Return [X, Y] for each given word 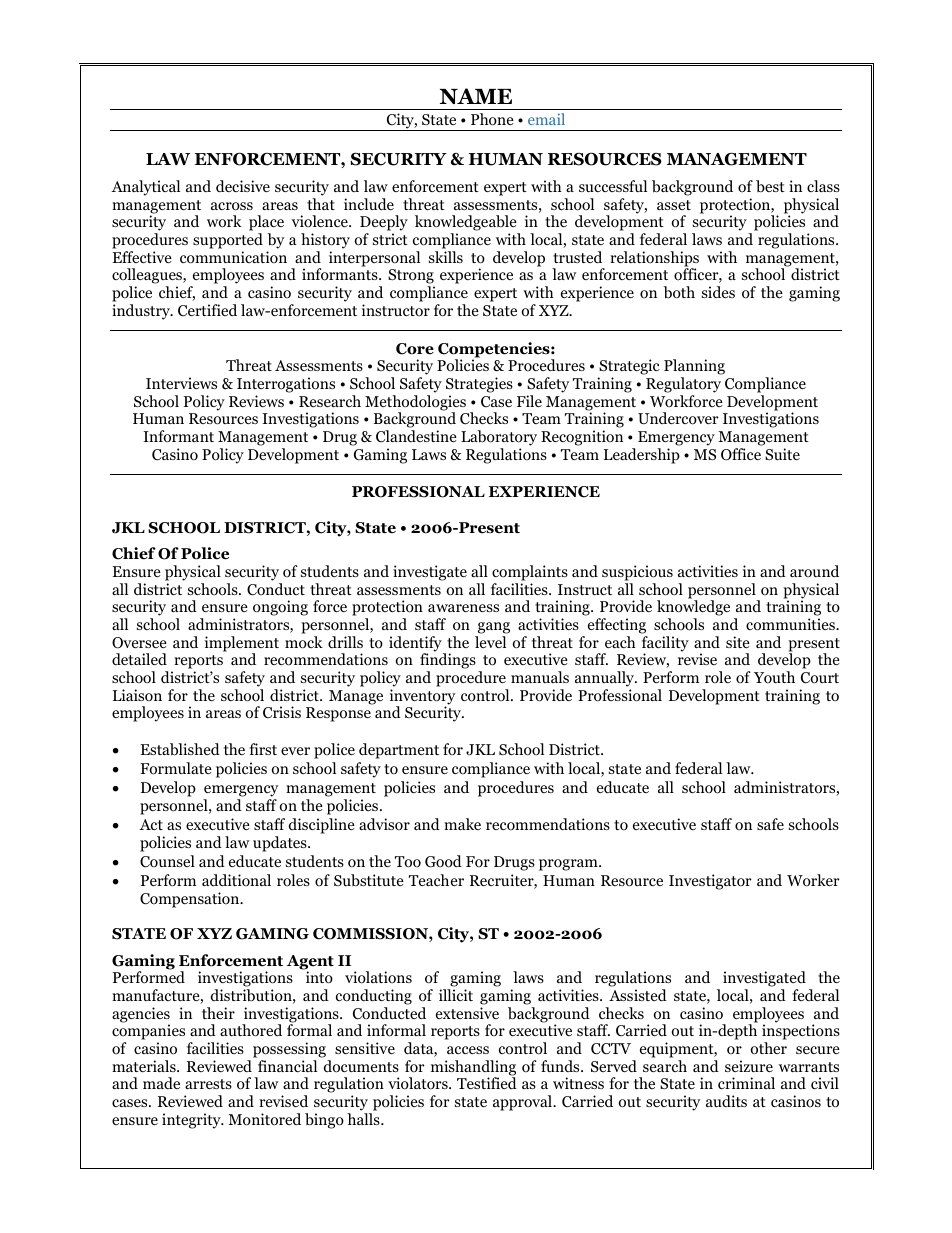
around [814, 571]
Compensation [191, 900]
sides [718, 292]
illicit [456, 995]
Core [415, 349]
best [770, 186]
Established [180, 749]
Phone [492, 119]
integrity [192, 1121]
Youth [774, 677]
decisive [243, 186]
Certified [207, 310]
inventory [422, 698]
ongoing [280, 608]
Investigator [710, 882]
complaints [530, 573]
